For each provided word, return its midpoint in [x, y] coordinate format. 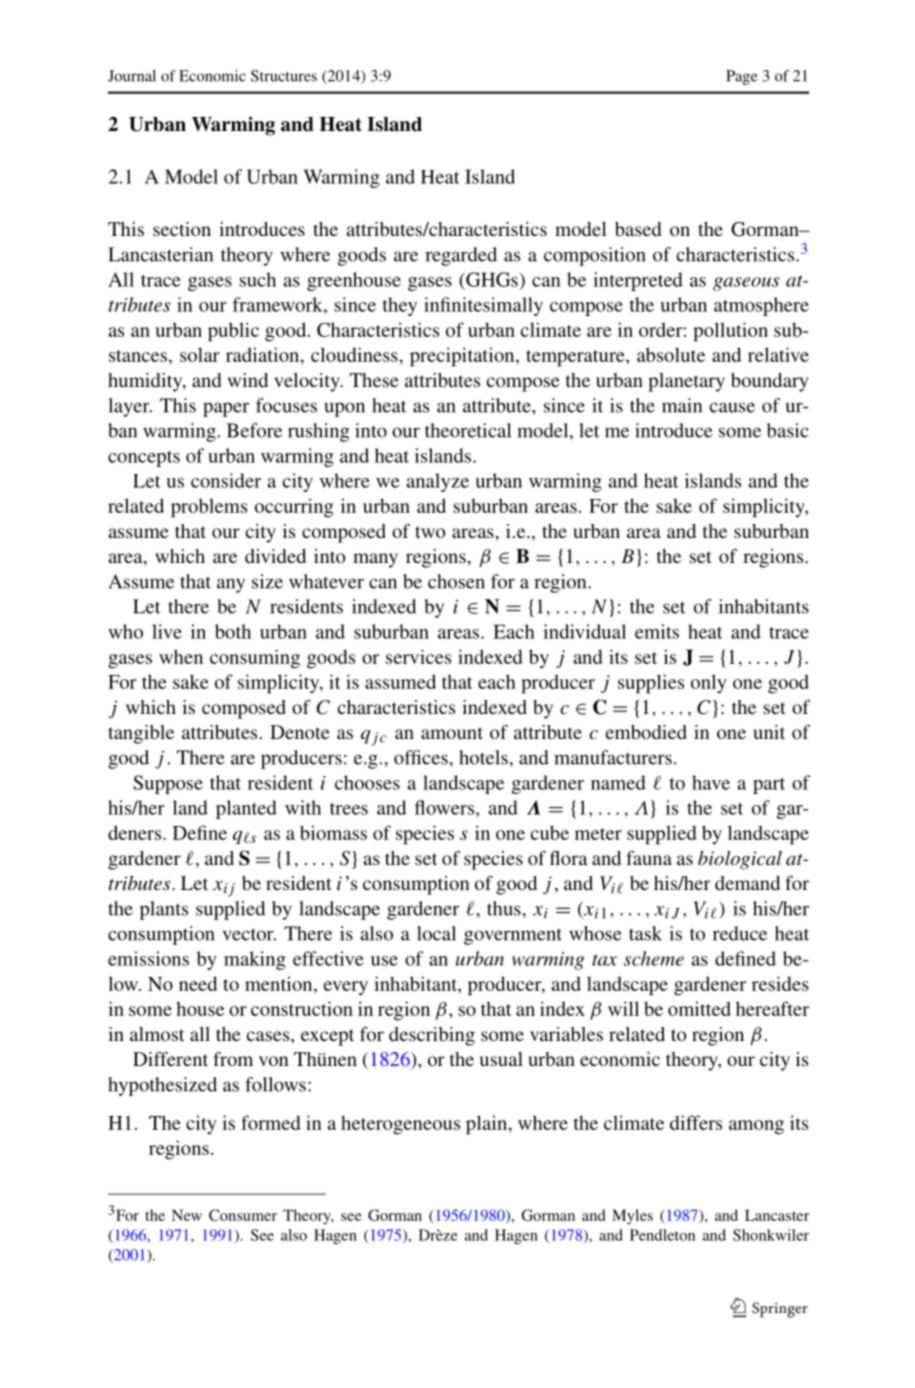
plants [164, 910]
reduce [740, 933]
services [418, 656]
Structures [284, 76]
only [709, 683]
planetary [686, 382]
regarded [461, 256]
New [187, 1215]
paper [226, 409]
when [181, 656]
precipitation [463, 357]
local [436, 933]
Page [741, 77]
